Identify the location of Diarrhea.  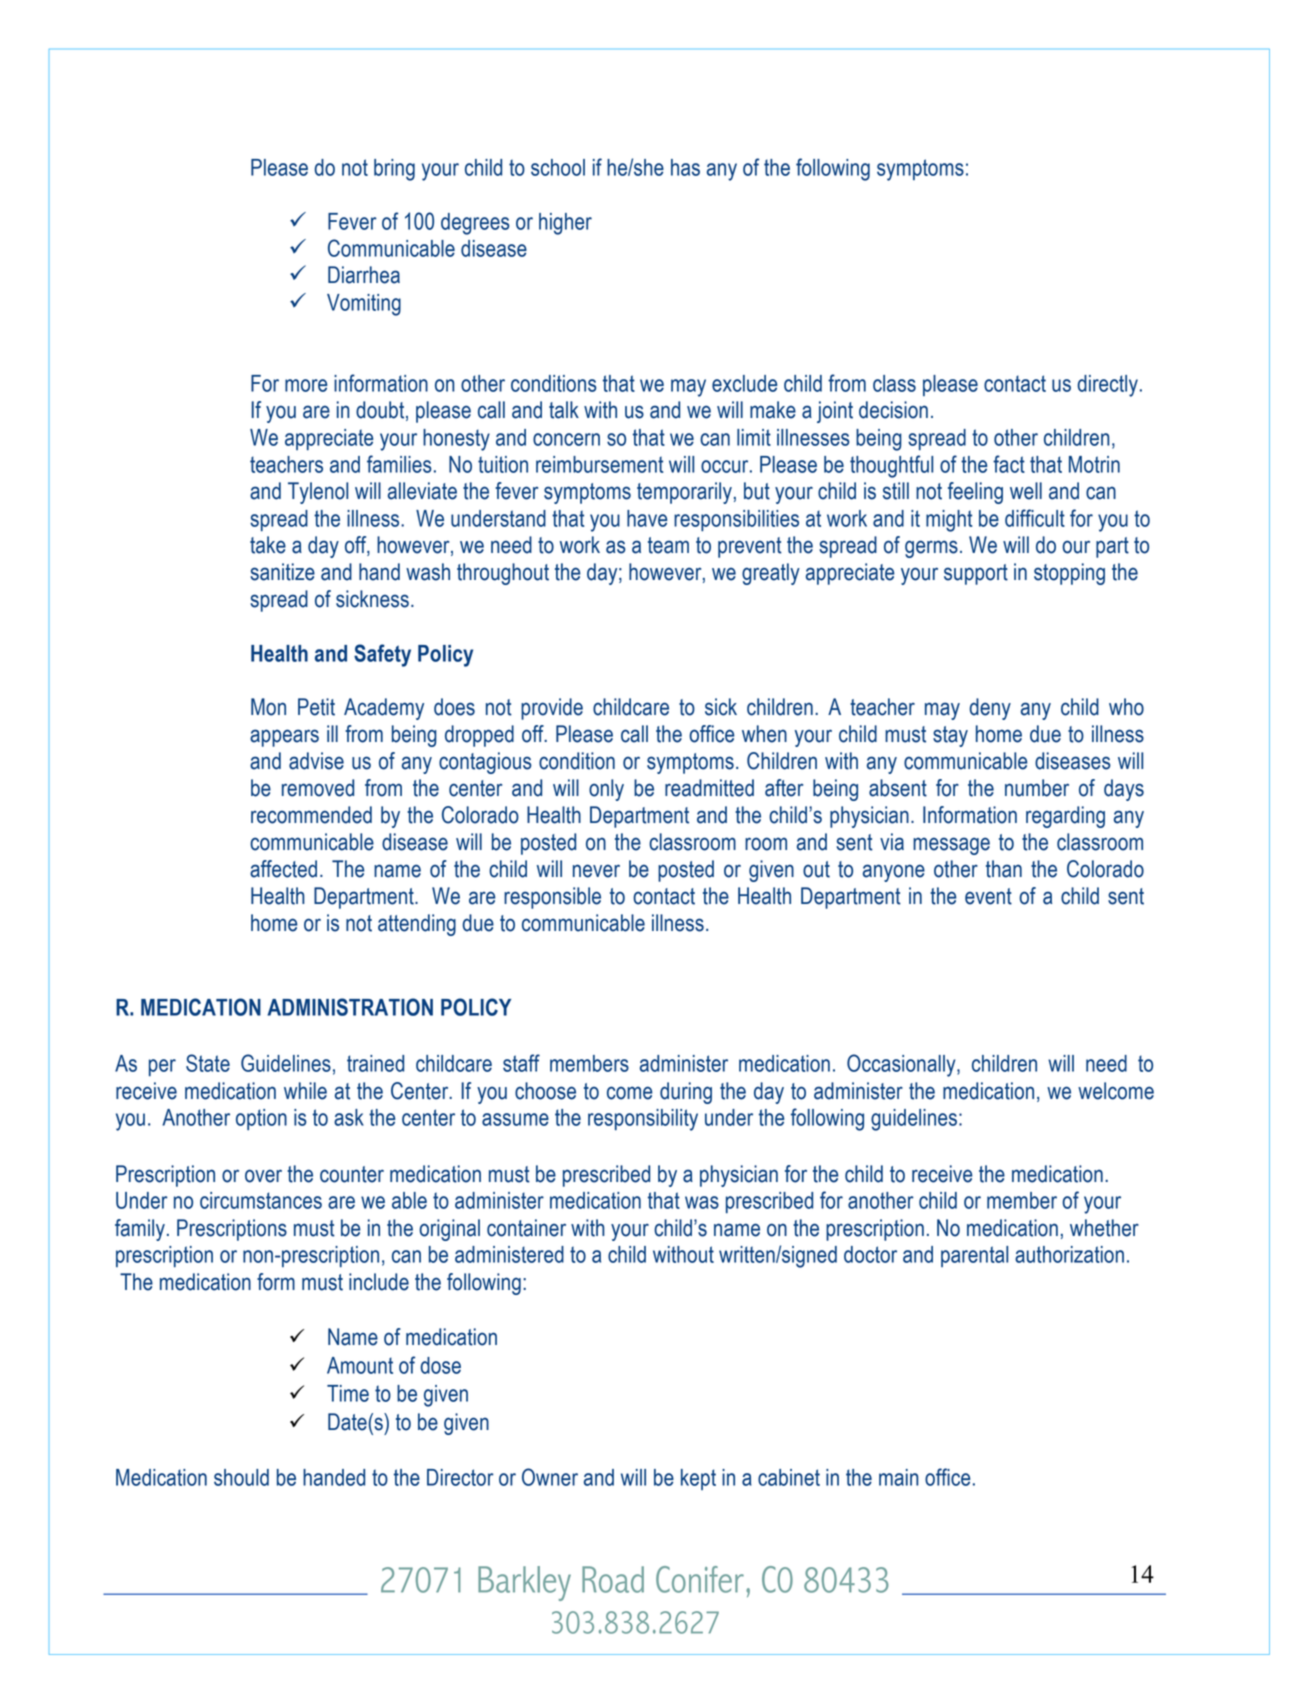
(364, 275).
